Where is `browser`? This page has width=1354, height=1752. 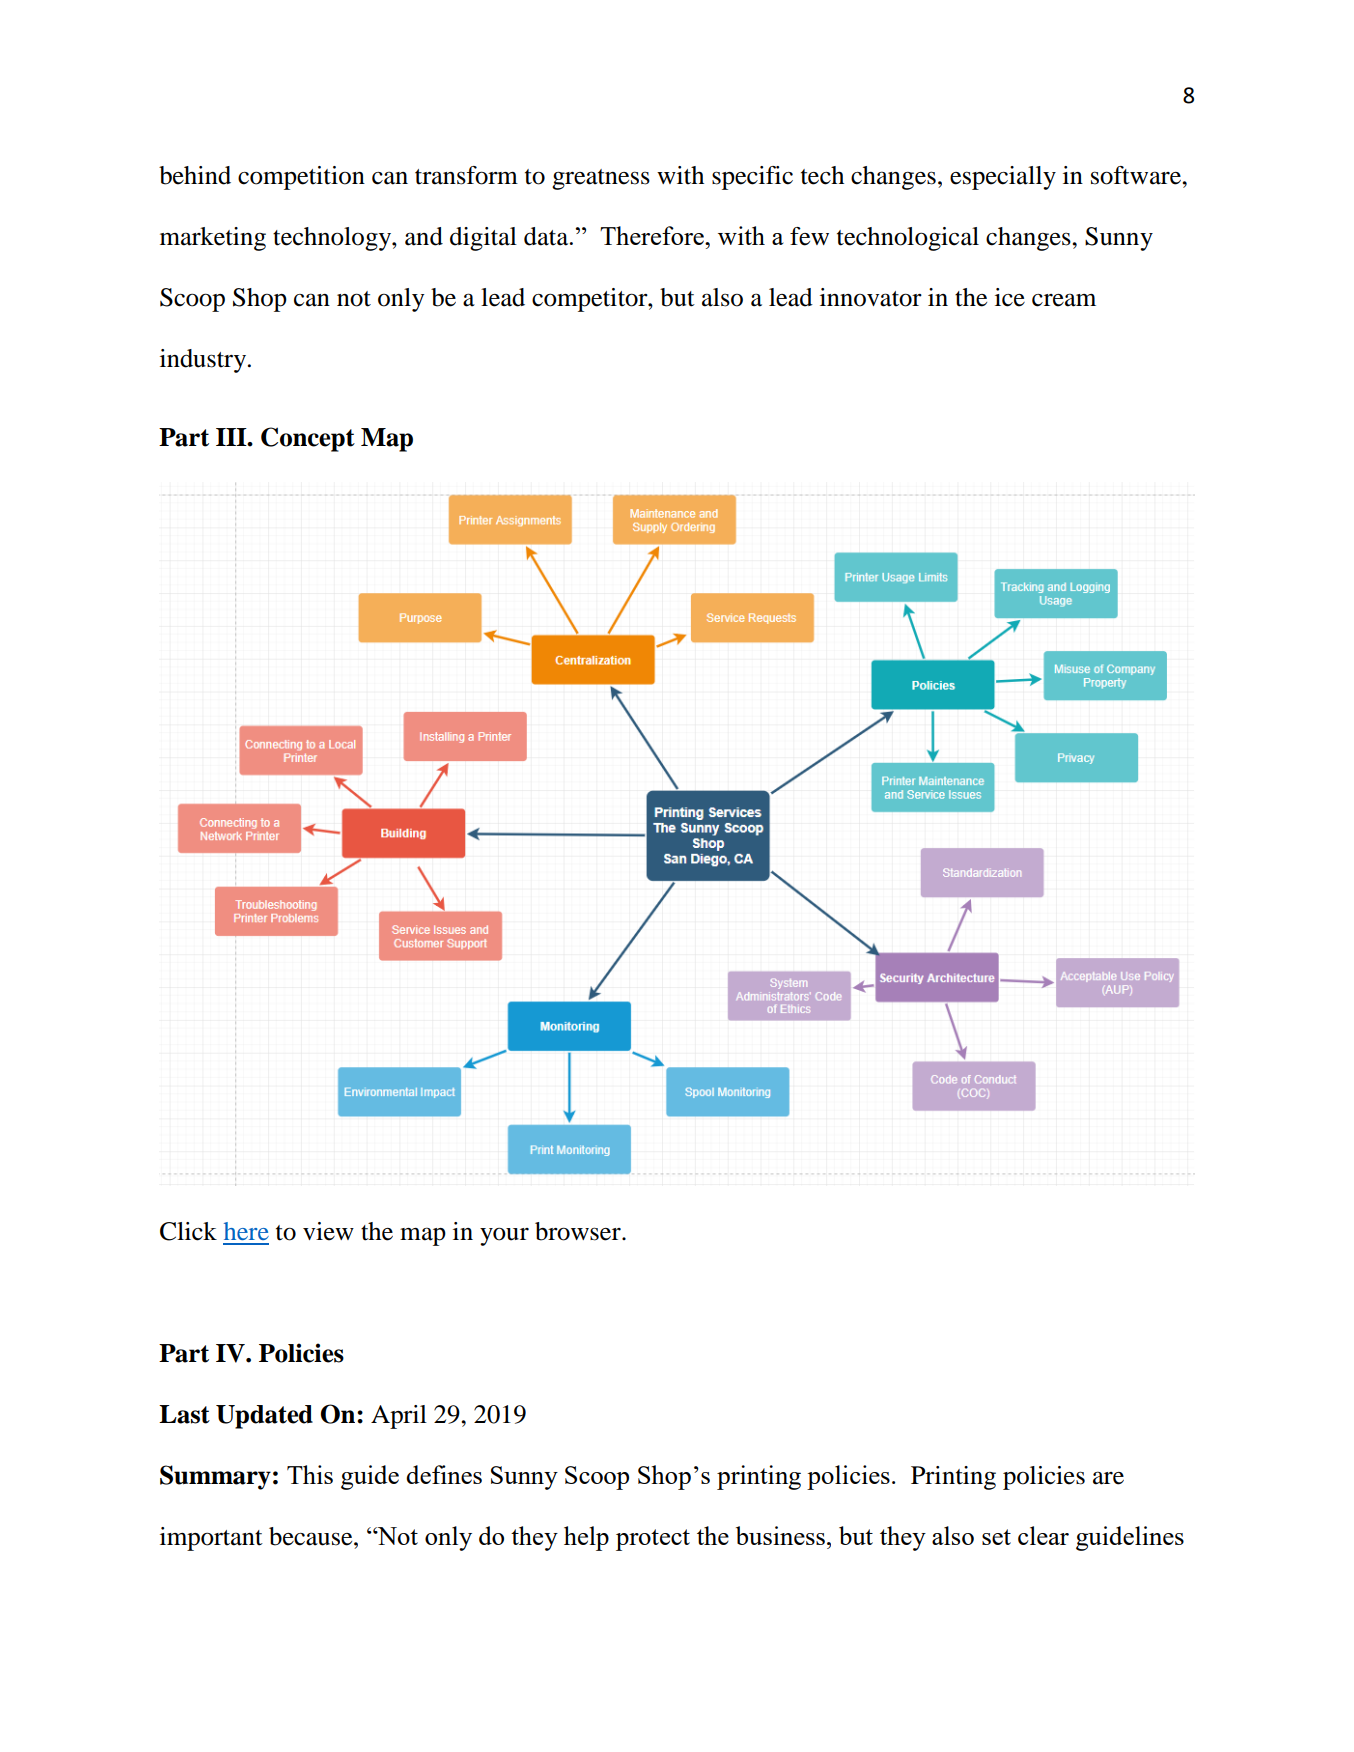
browser is located at coordinates (579, 1231).
